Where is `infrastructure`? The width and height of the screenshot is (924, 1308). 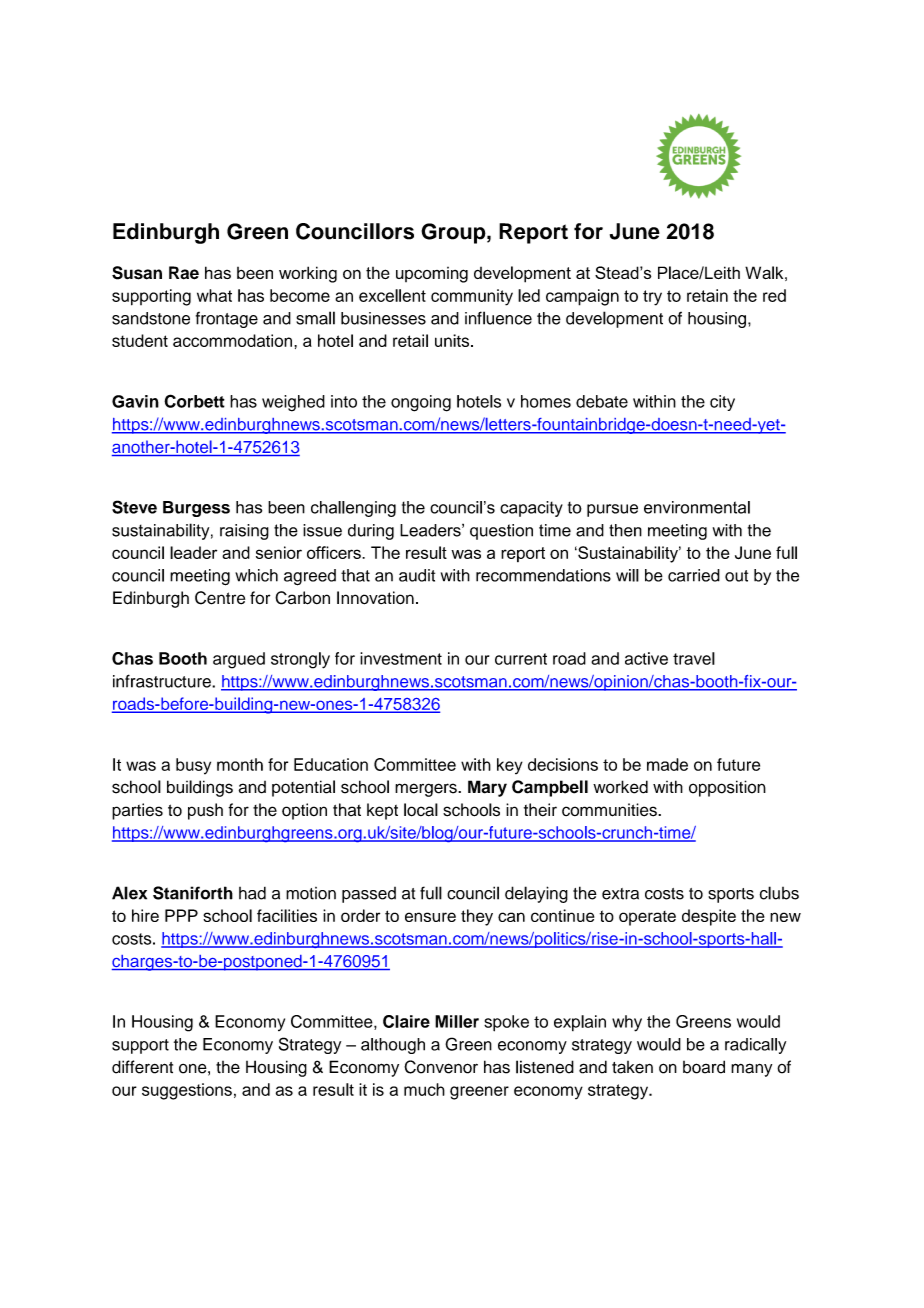 infrastructure is located at coordinates (163, 681).
